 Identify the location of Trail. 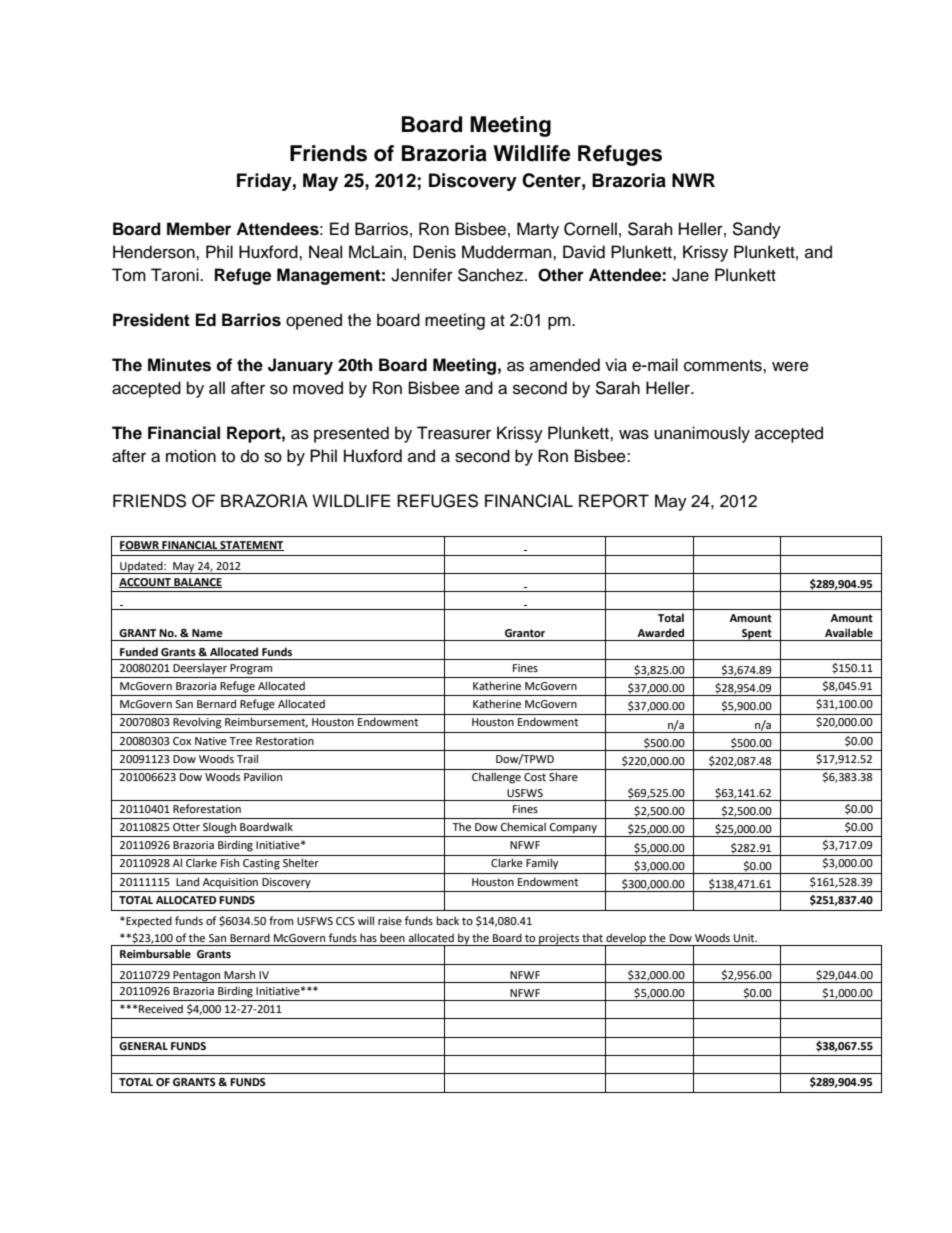
(247, 758).
